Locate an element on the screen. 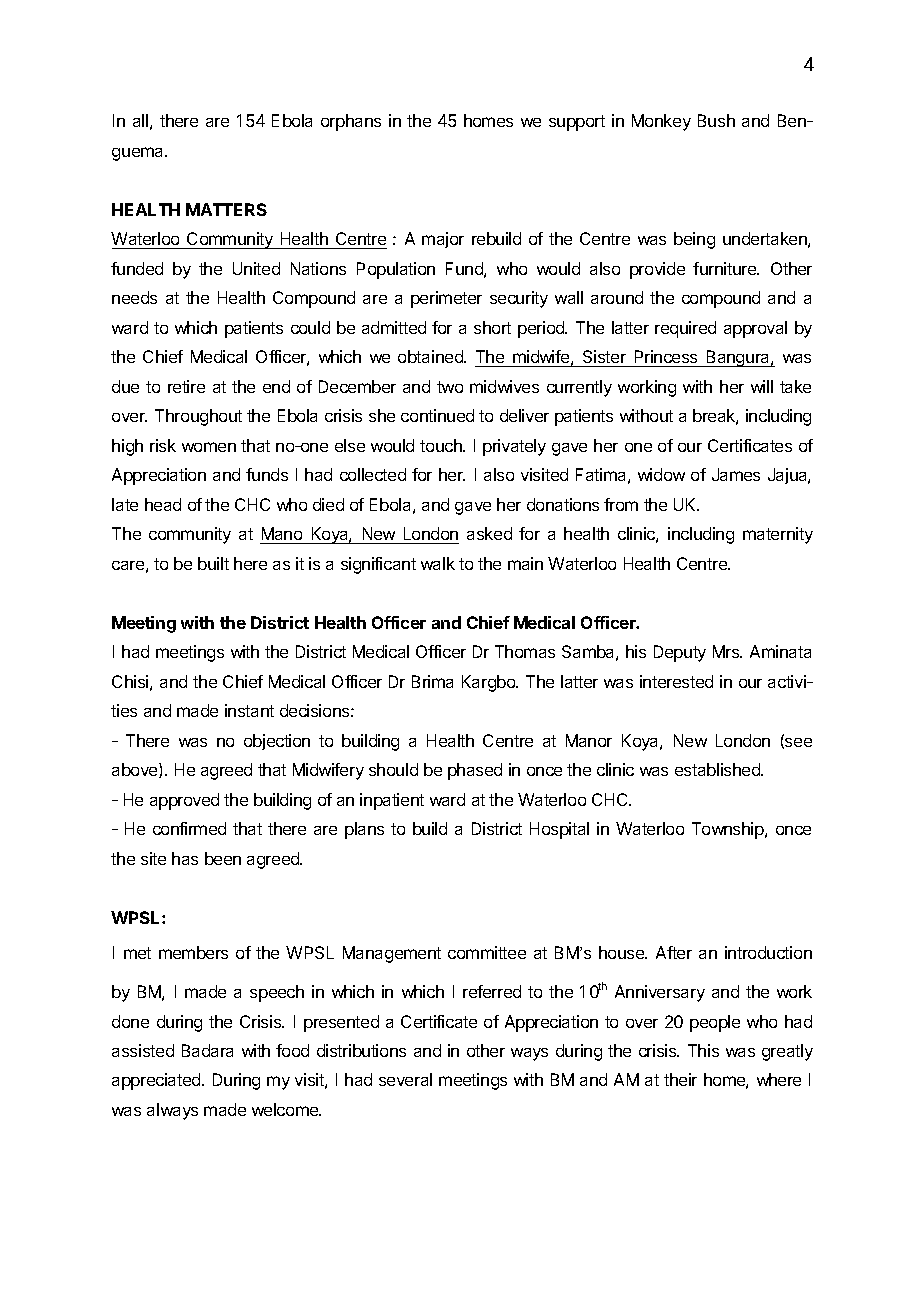 This screenshot has height=1309, width=924. orphans is located at coordinates (351, 122).
